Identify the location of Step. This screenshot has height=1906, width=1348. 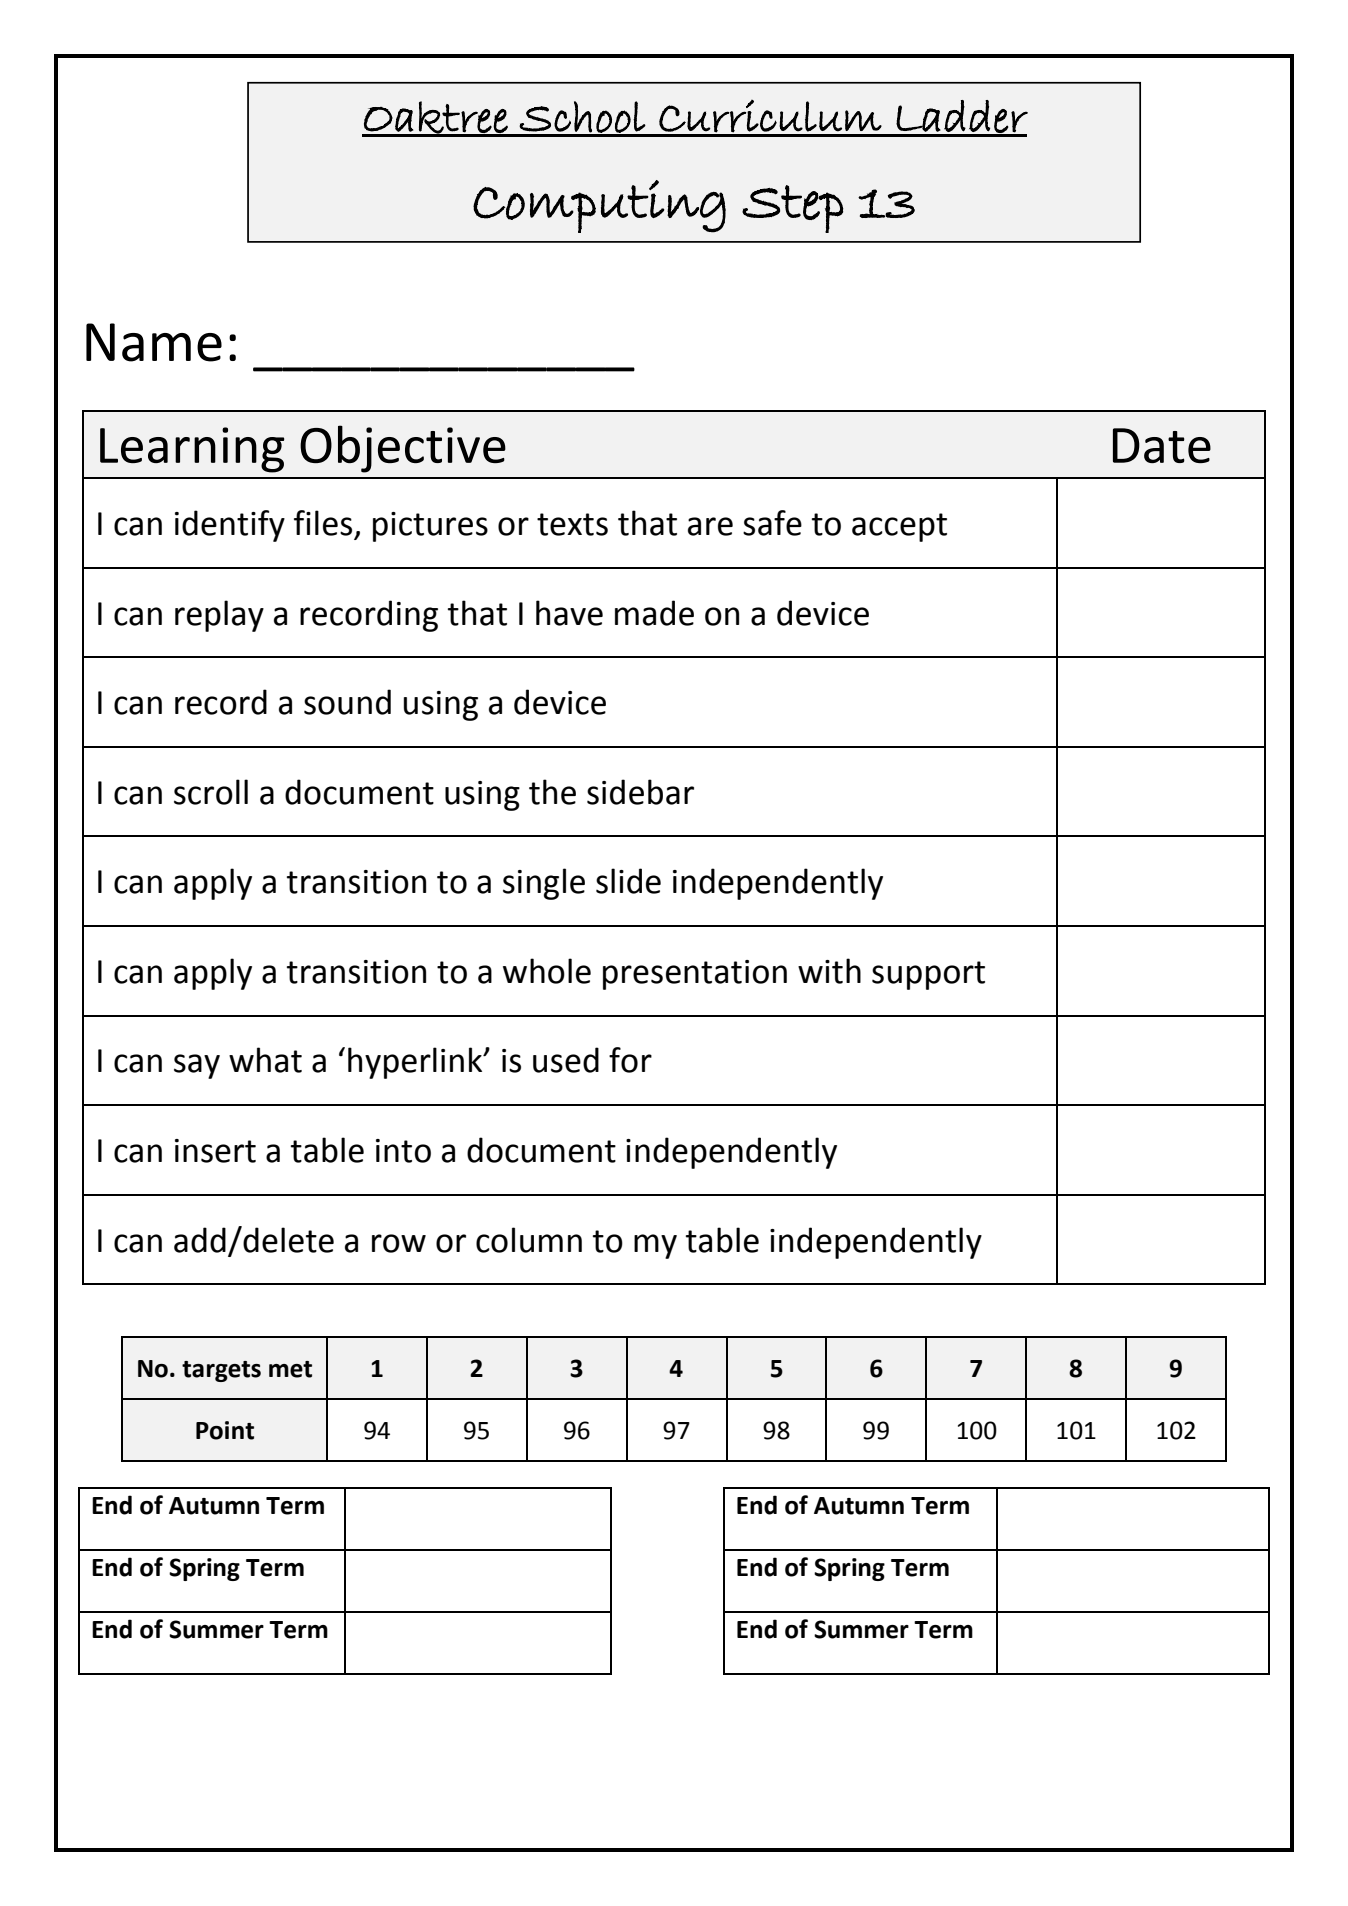
(793, 209).
